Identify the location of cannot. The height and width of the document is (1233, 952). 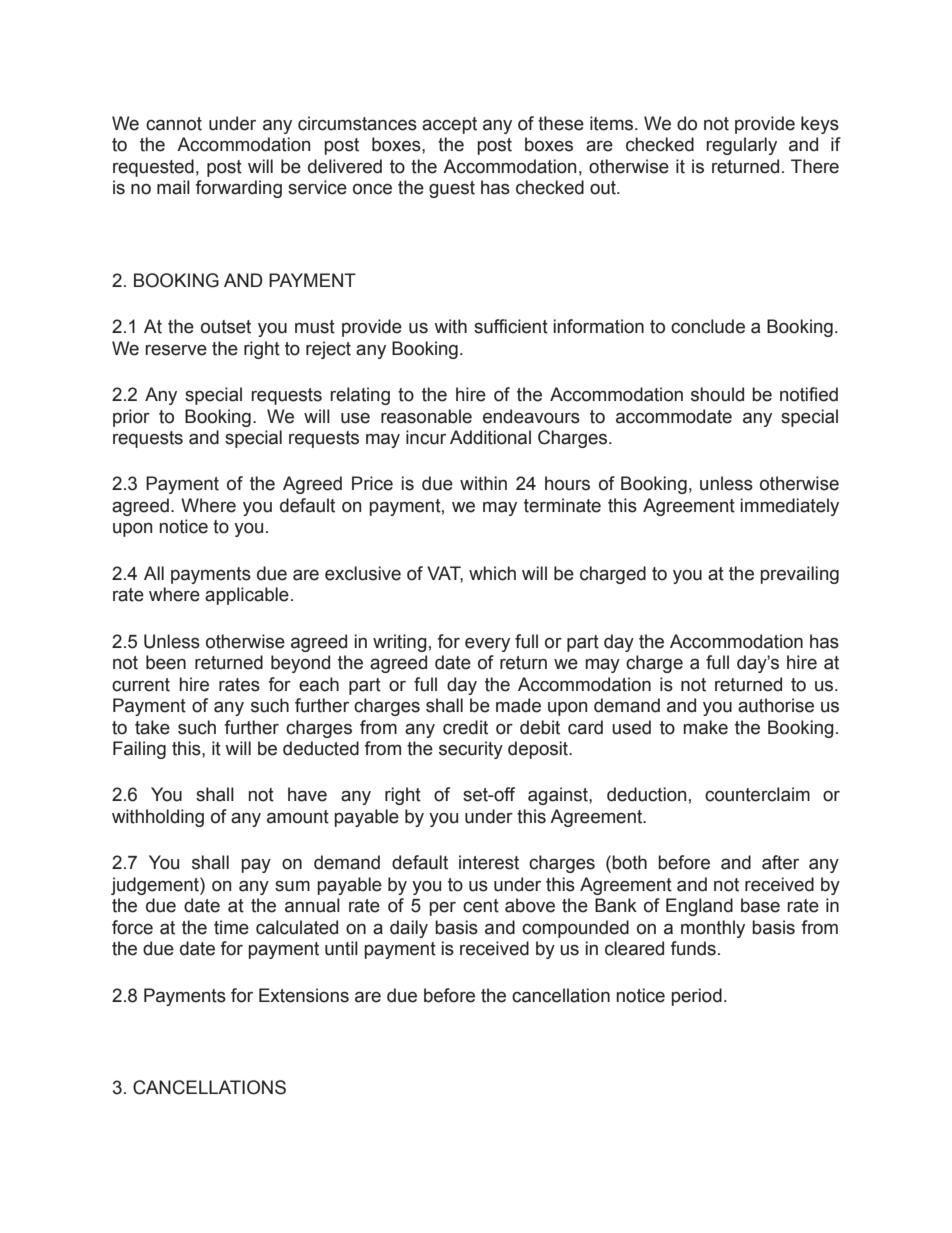
(174, 124).
